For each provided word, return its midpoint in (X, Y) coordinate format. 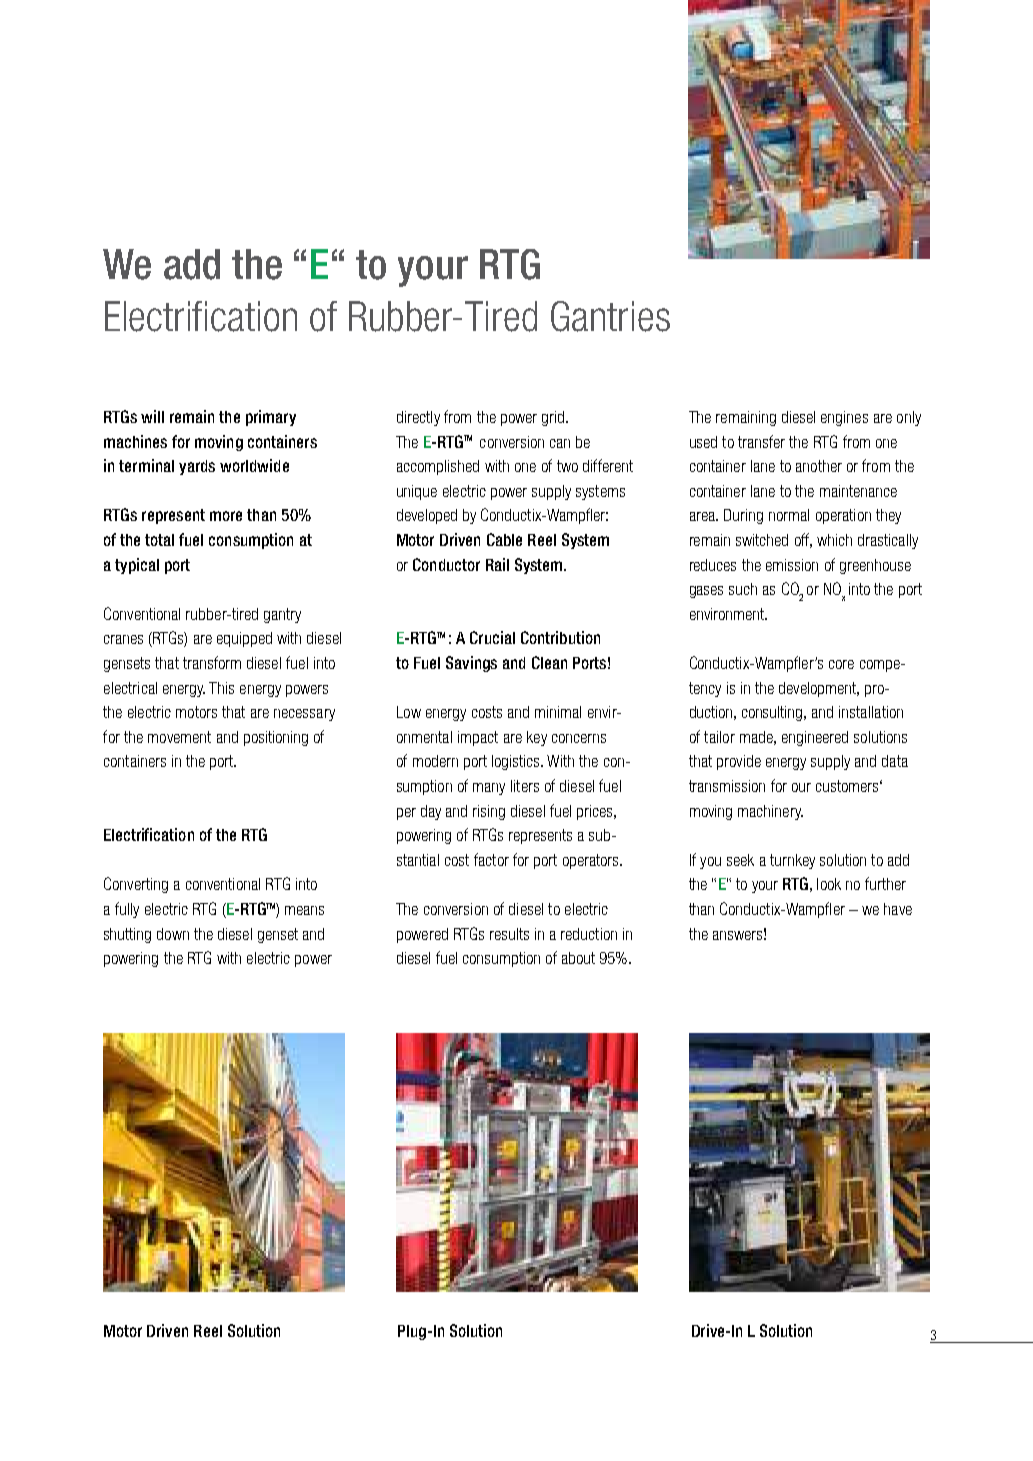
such (743, 589)
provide (739, 762)
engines (844, 418)
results (509, 934)
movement (179, 737)
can (560, 443)
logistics (517, 762)
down (173, 934)
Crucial (492, 637)
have (898, 909)
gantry (282, 615)
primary (271, 418)
